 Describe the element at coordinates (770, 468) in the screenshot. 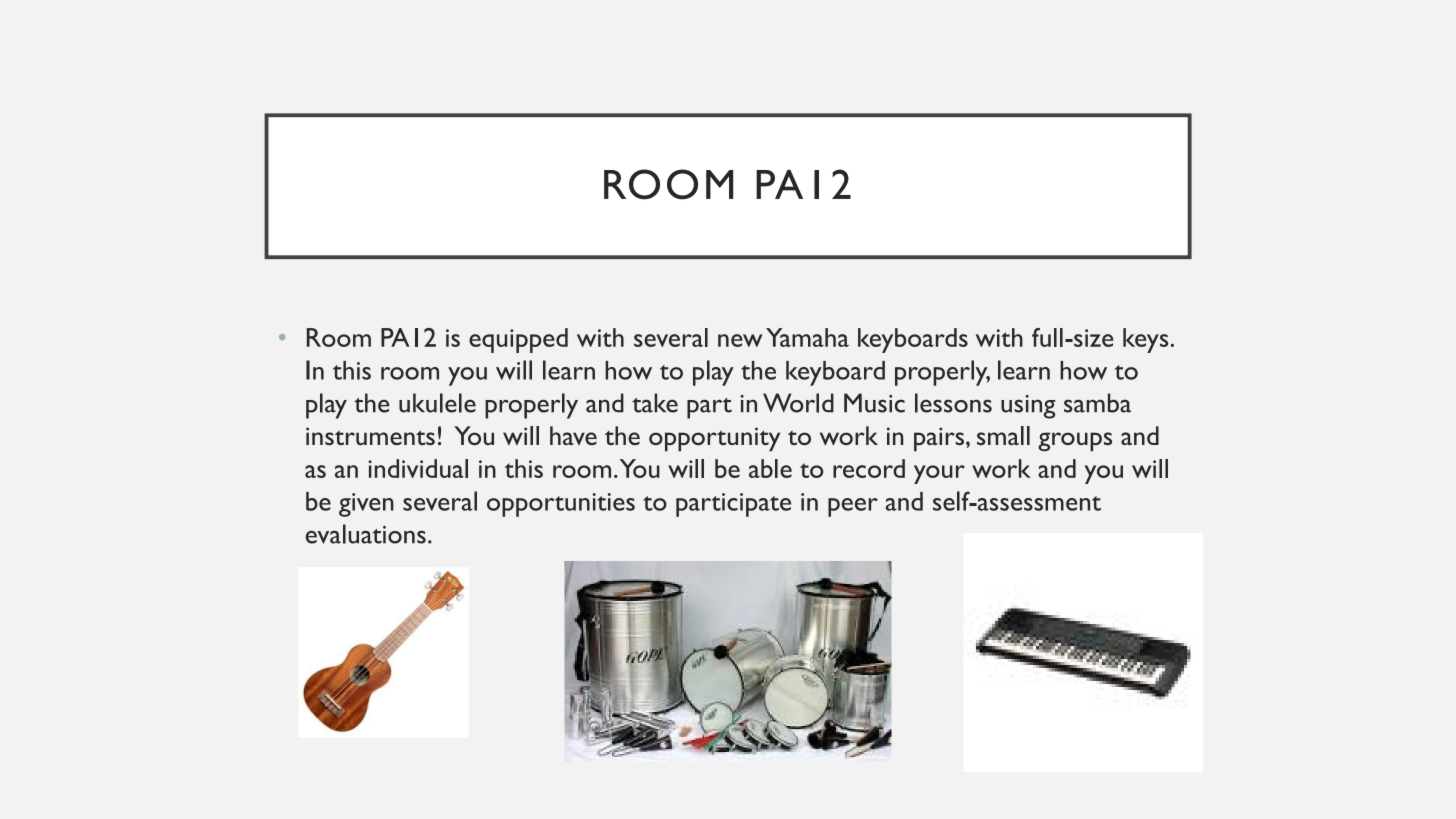

I see `able` at that location.
